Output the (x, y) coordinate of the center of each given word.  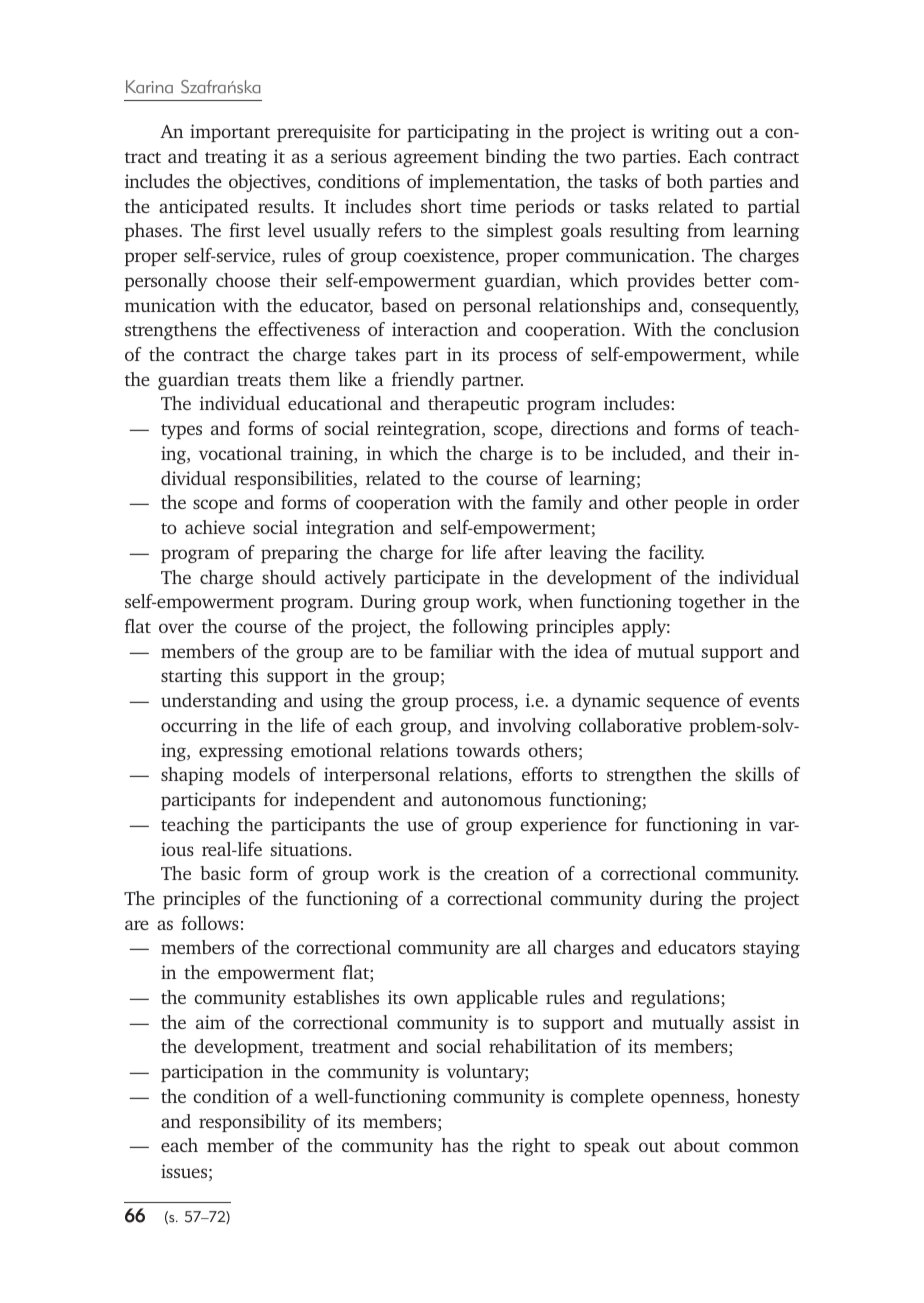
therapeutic (473, 405)
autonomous (491, 800)
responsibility (252, 1123)
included (647, 454)
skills (754, 774)
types (181, 431)
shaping (192, 776)
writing (680, 133)
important (230, 133)
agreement (436, 159)
